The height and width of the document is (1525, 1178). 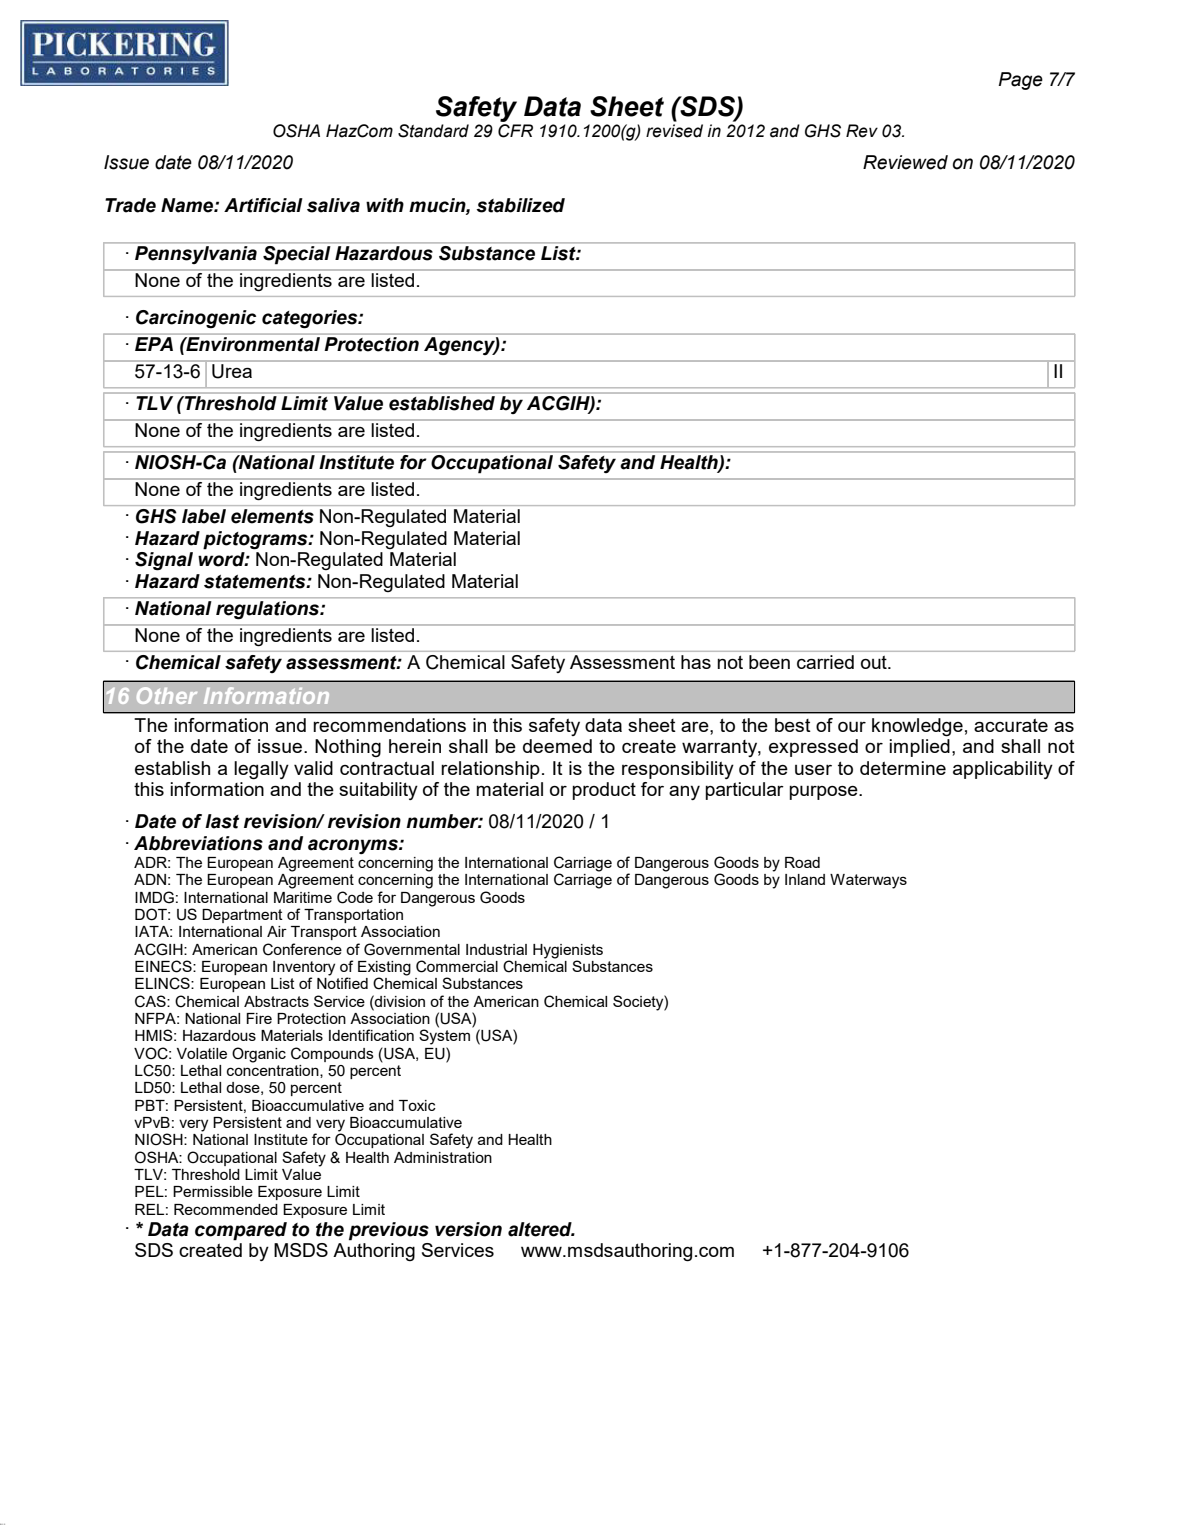 What do you see at coordinates (263, 205) in the document?
I see `Artificial` at bounding box center [263, 205].
